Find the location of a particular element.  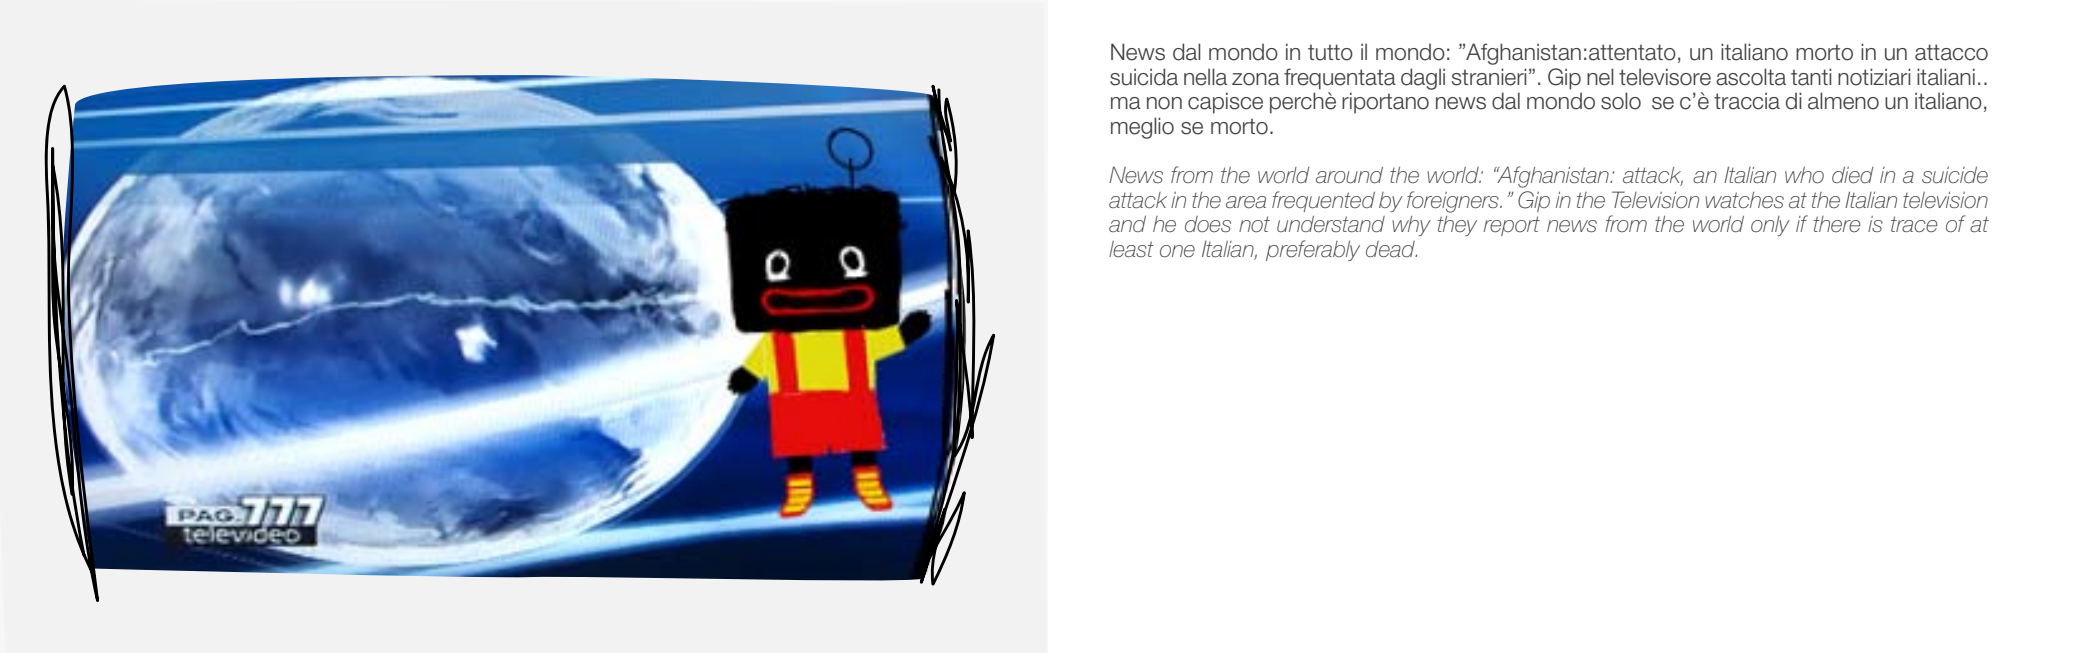

died is located at coordinates (1852, 175).
